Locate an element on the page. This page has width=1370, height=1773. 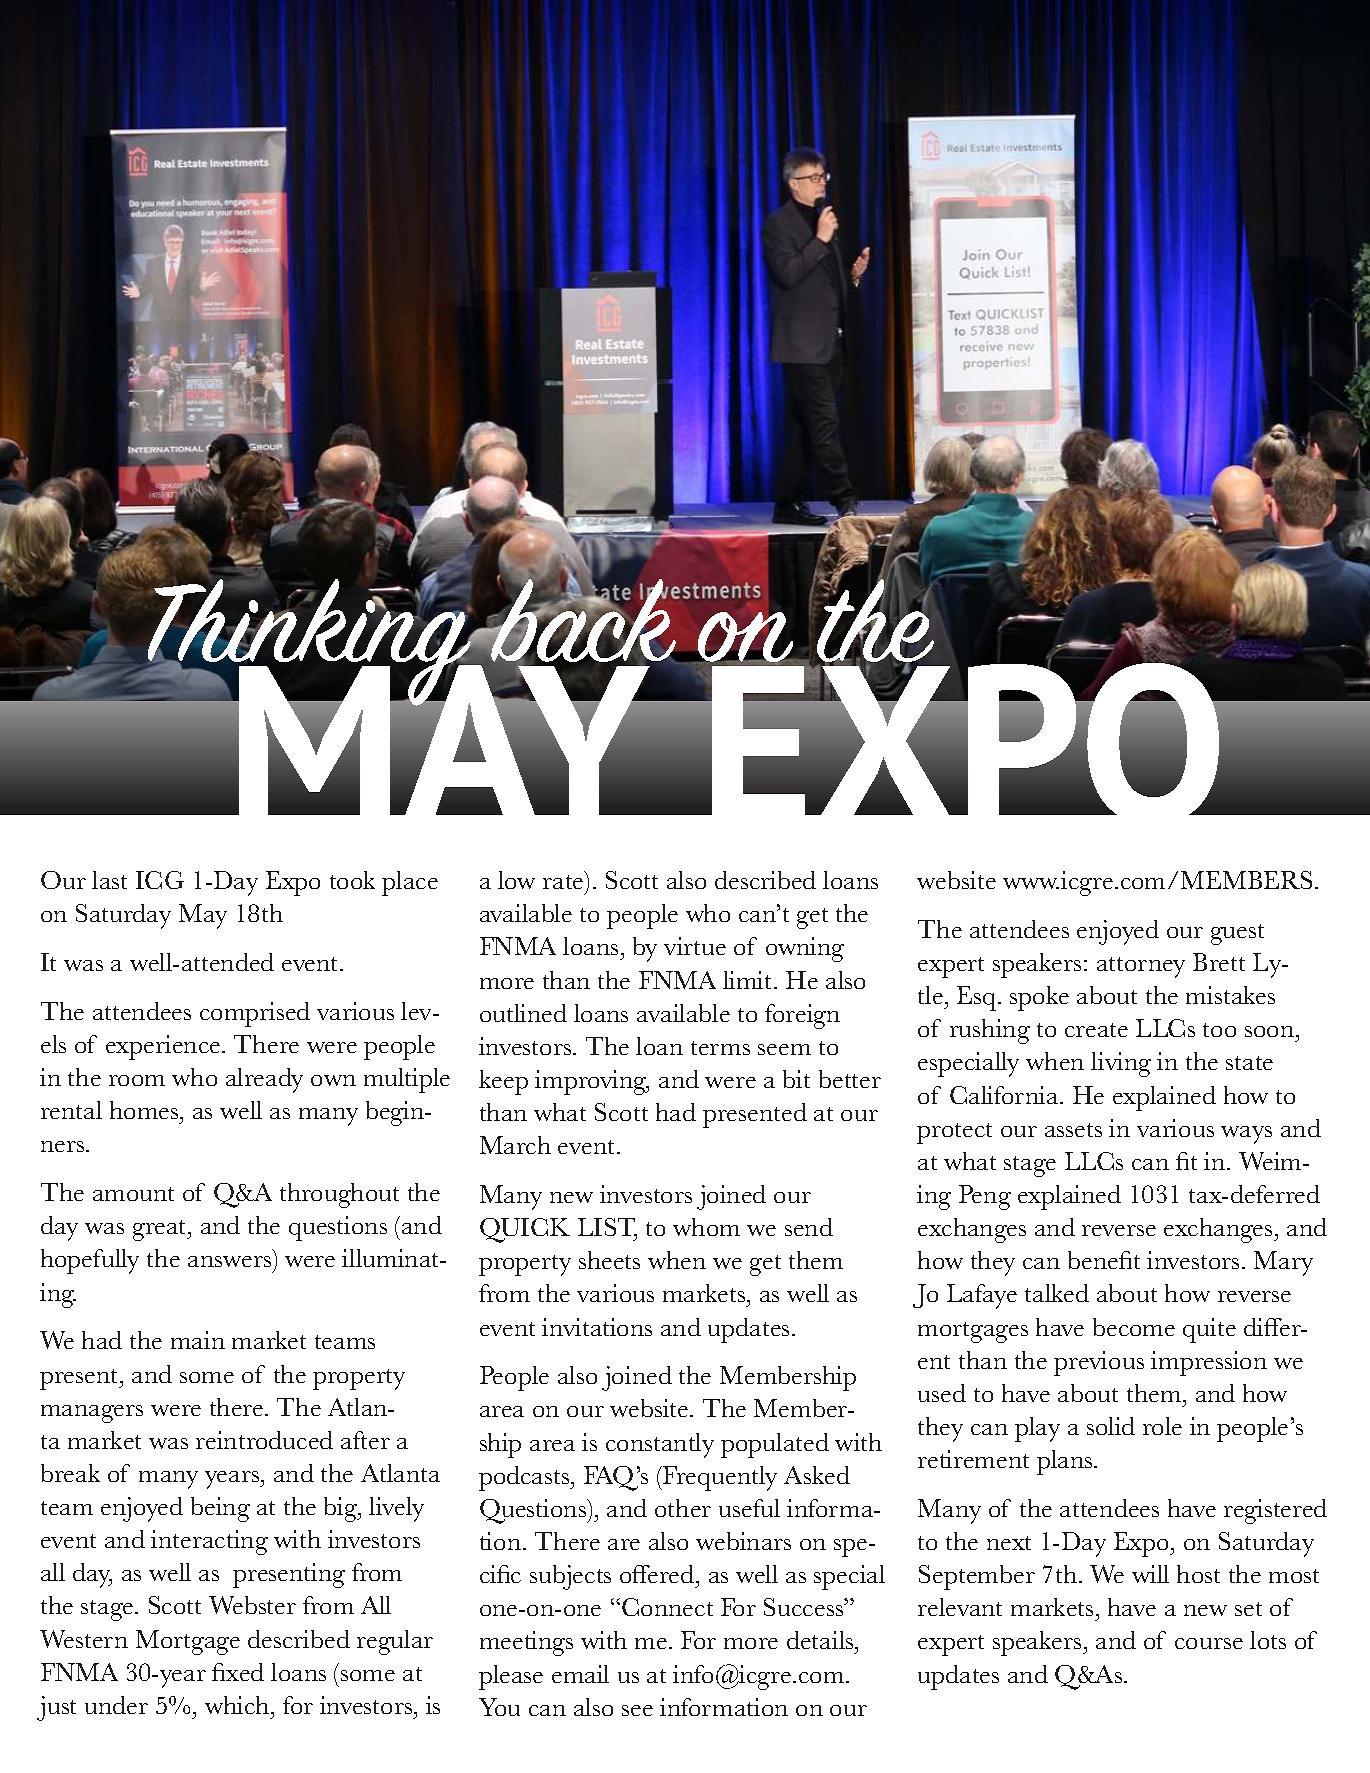
assets is located at coordinates (1073, 1130).
